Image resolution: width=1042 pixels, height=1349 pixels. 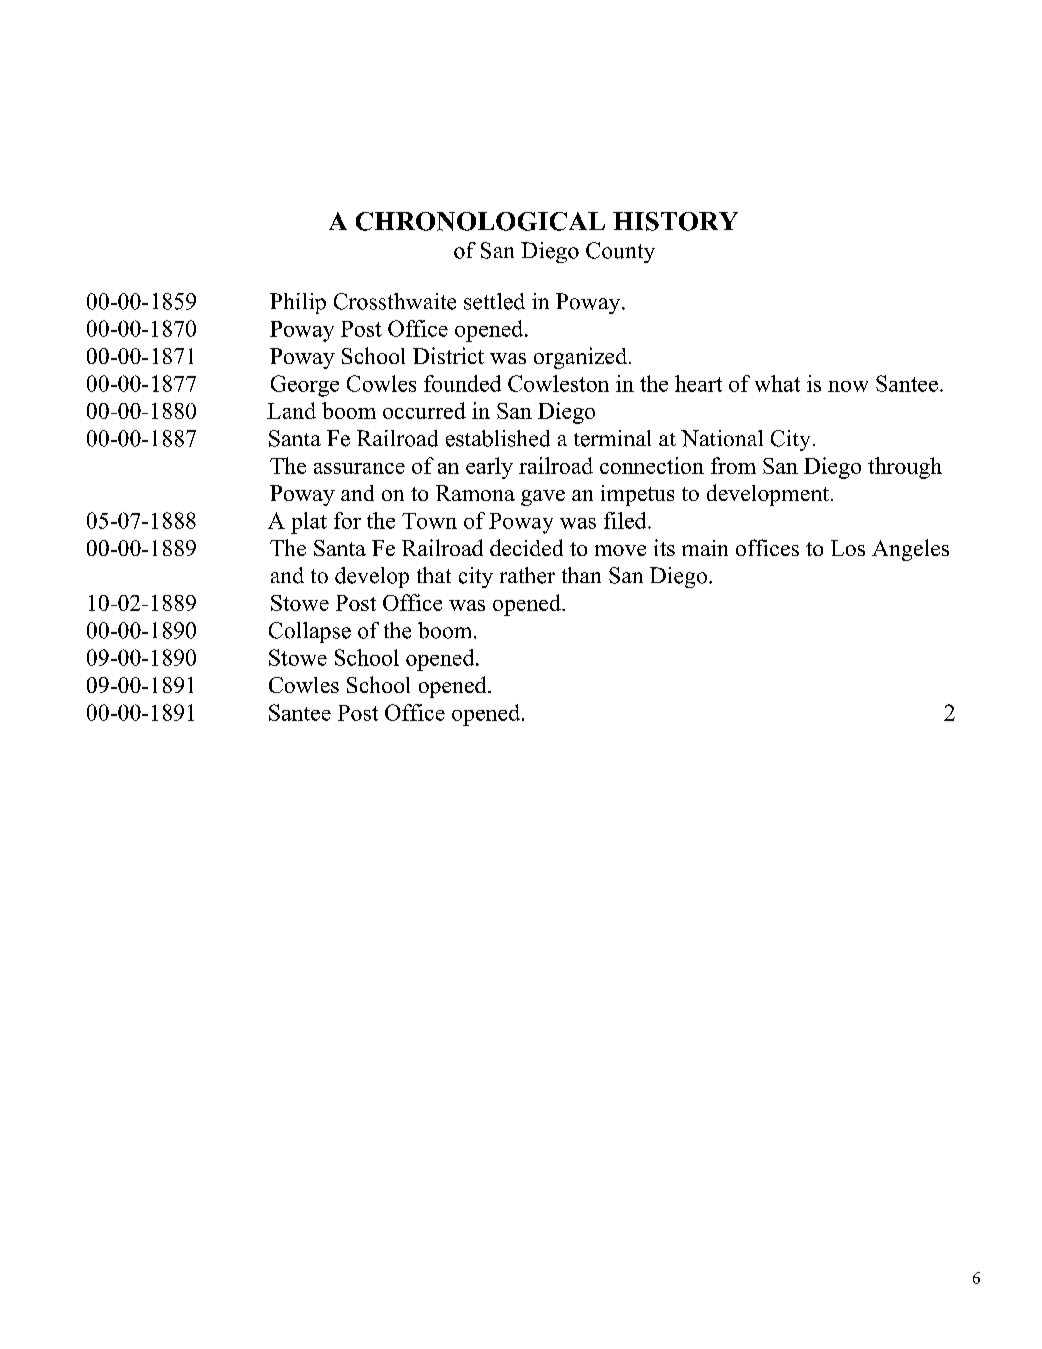 I want to click on filed, so click(x=626, y=520).
